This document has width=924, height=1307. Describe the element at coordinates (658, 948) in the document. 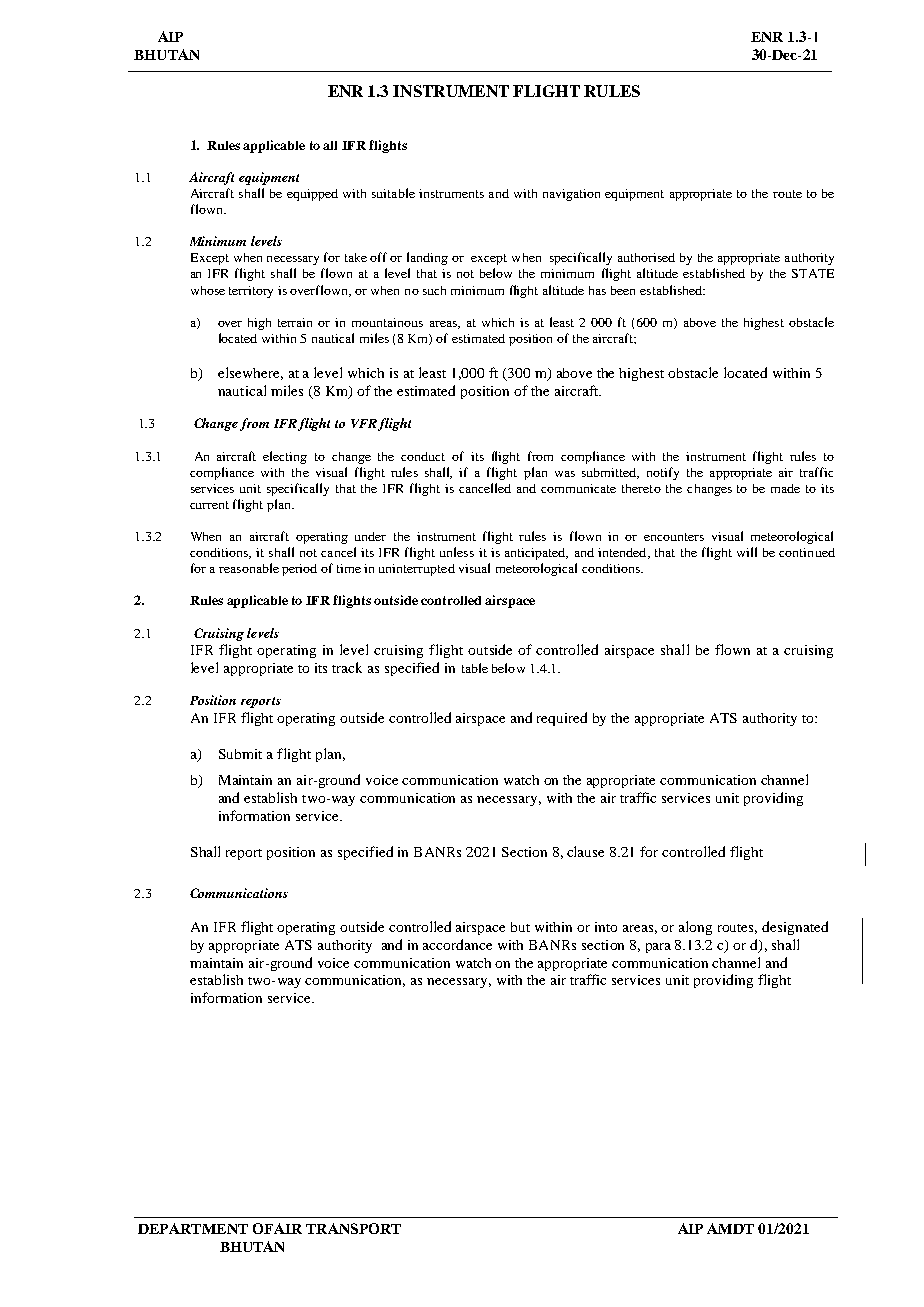

I see `para` at that location.
